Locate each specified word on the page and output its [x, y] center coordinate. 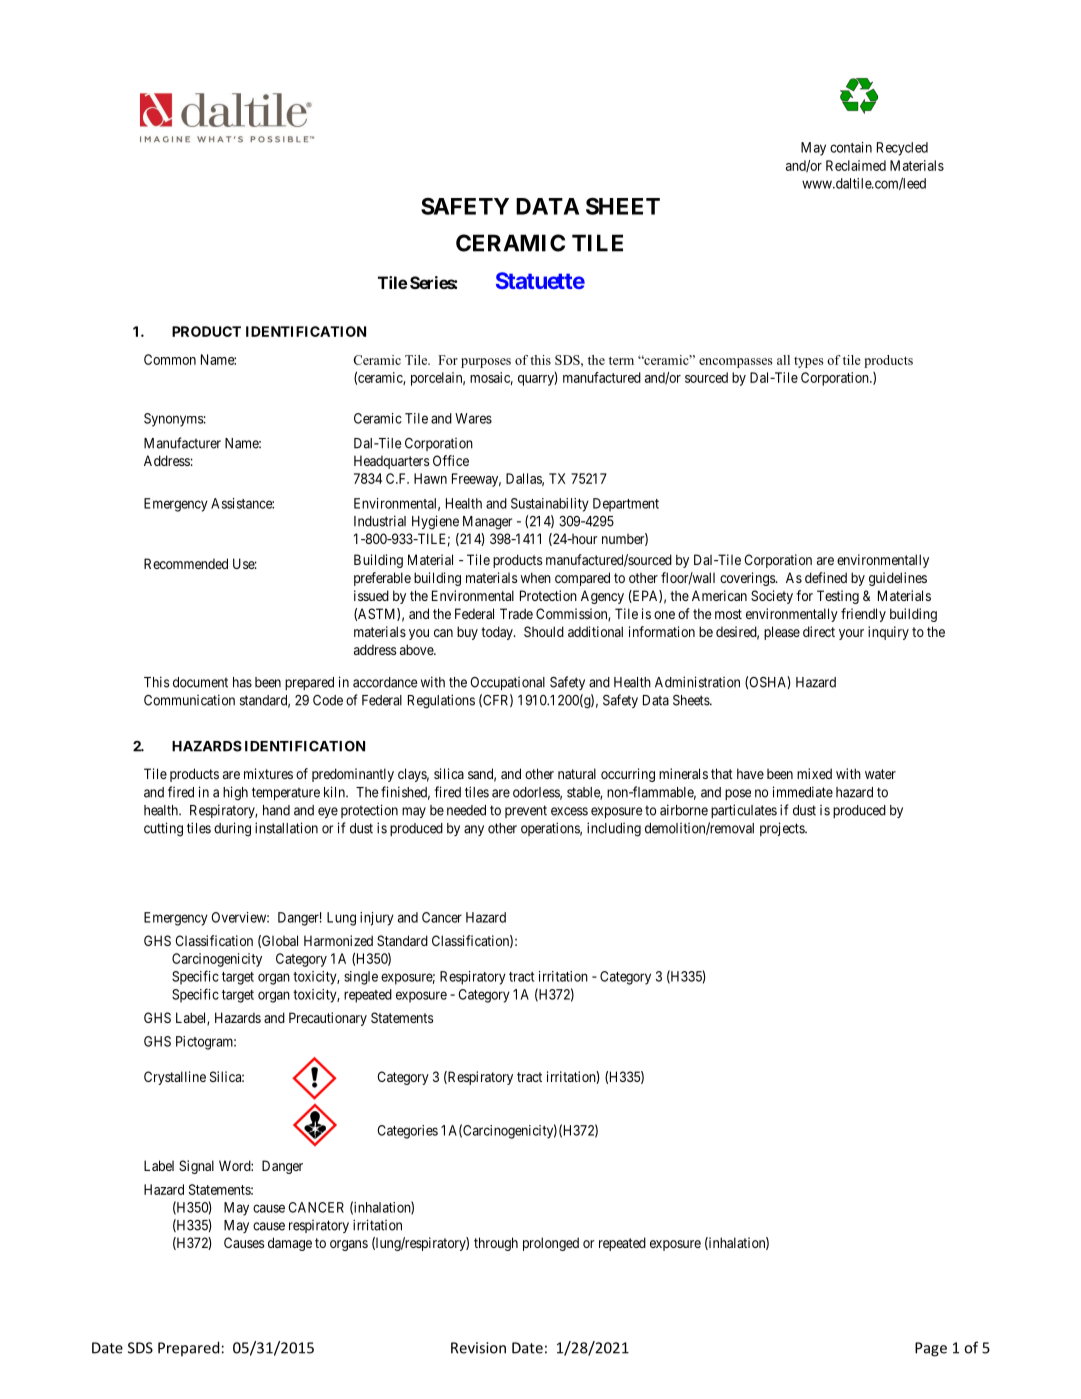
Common [170, 359]
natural [577, 773]
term [621, 360]
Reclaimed [856, 165]
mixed [814, 773]
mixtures [268, 773]
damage [290, 1244]
